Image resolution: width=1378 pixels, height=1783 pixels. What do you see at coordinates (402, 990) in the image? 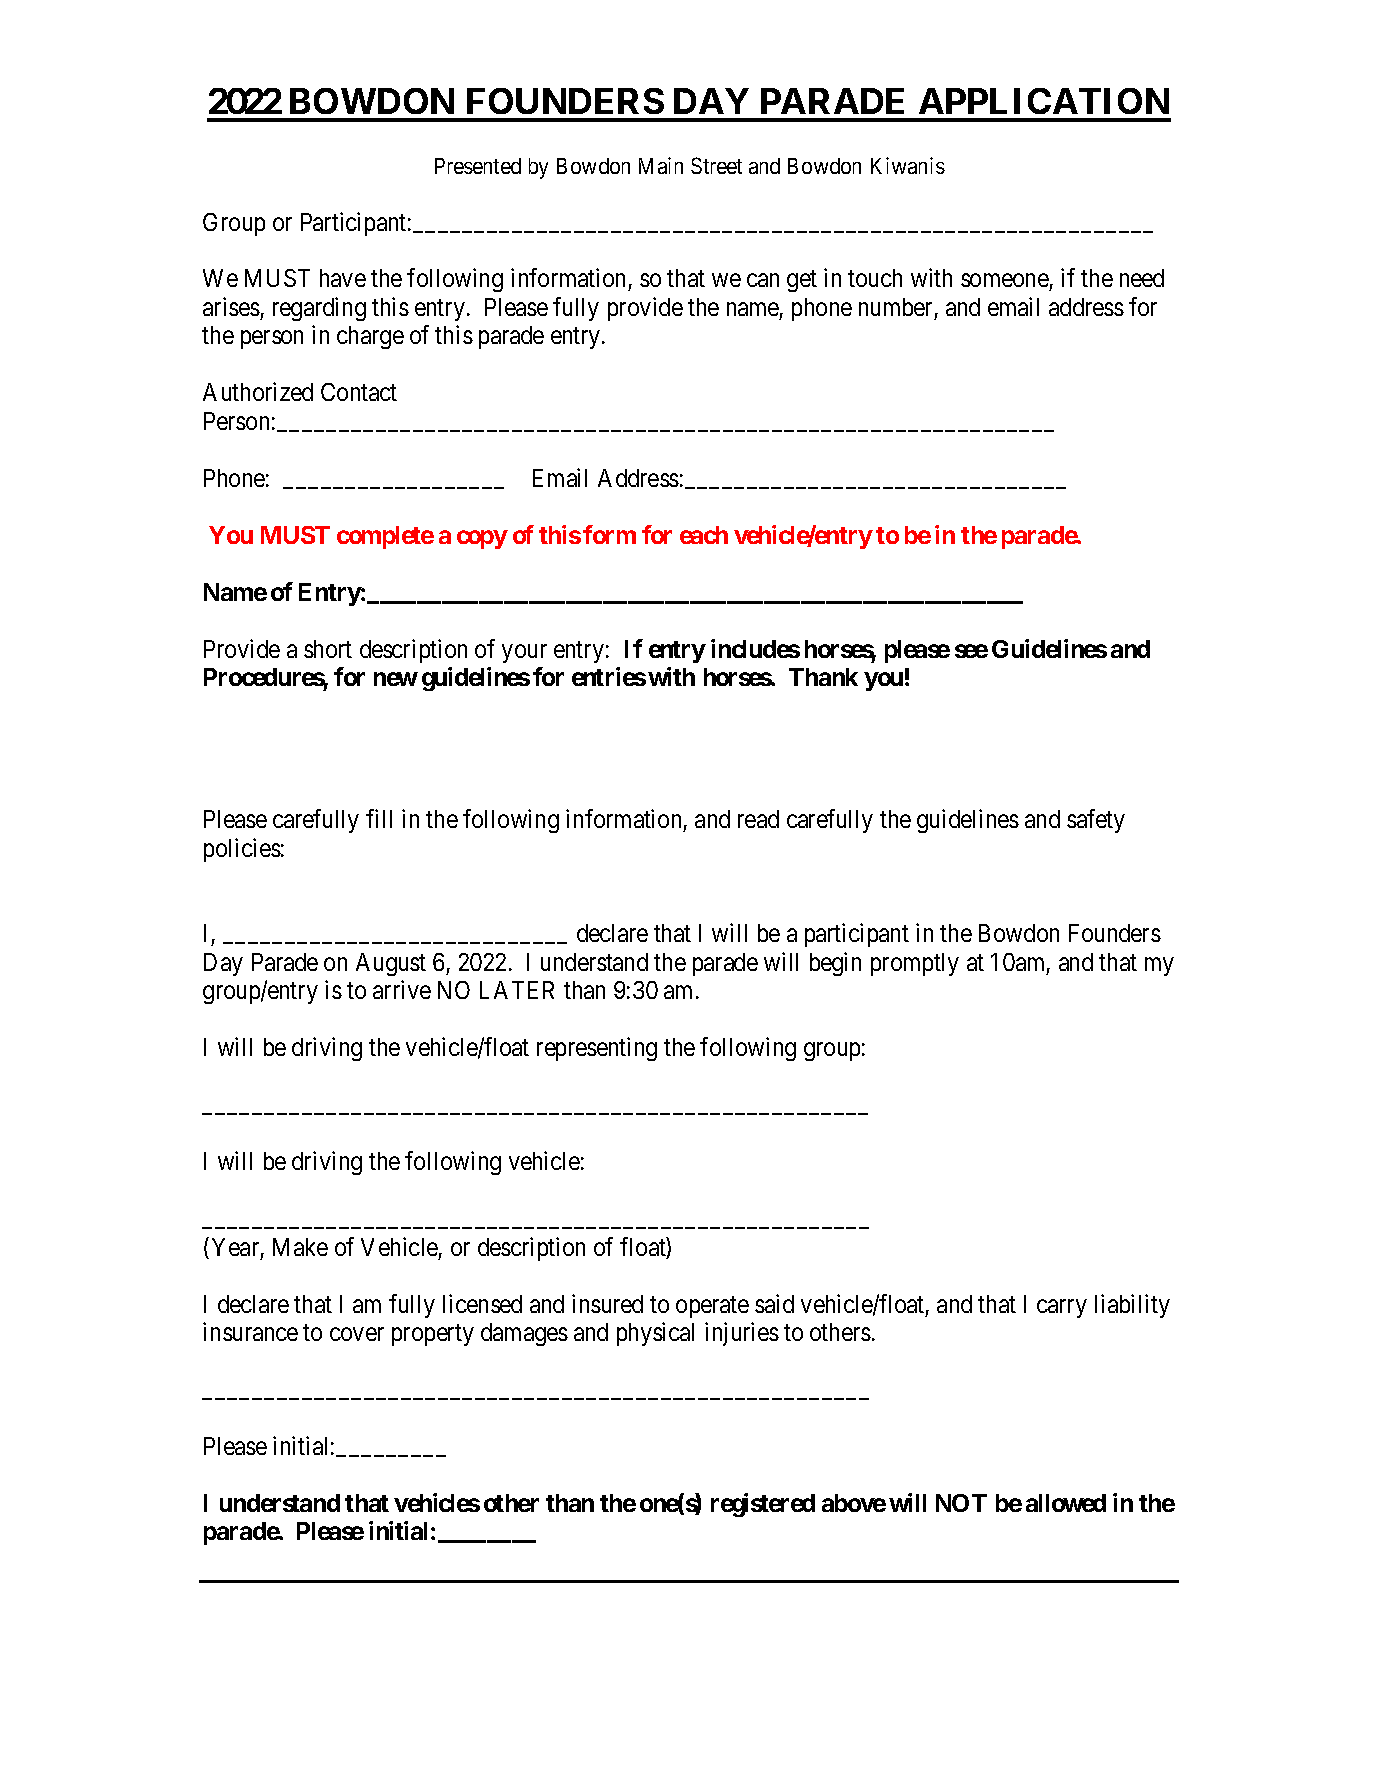
I see `arrive` at bounding box center [402, 990].
